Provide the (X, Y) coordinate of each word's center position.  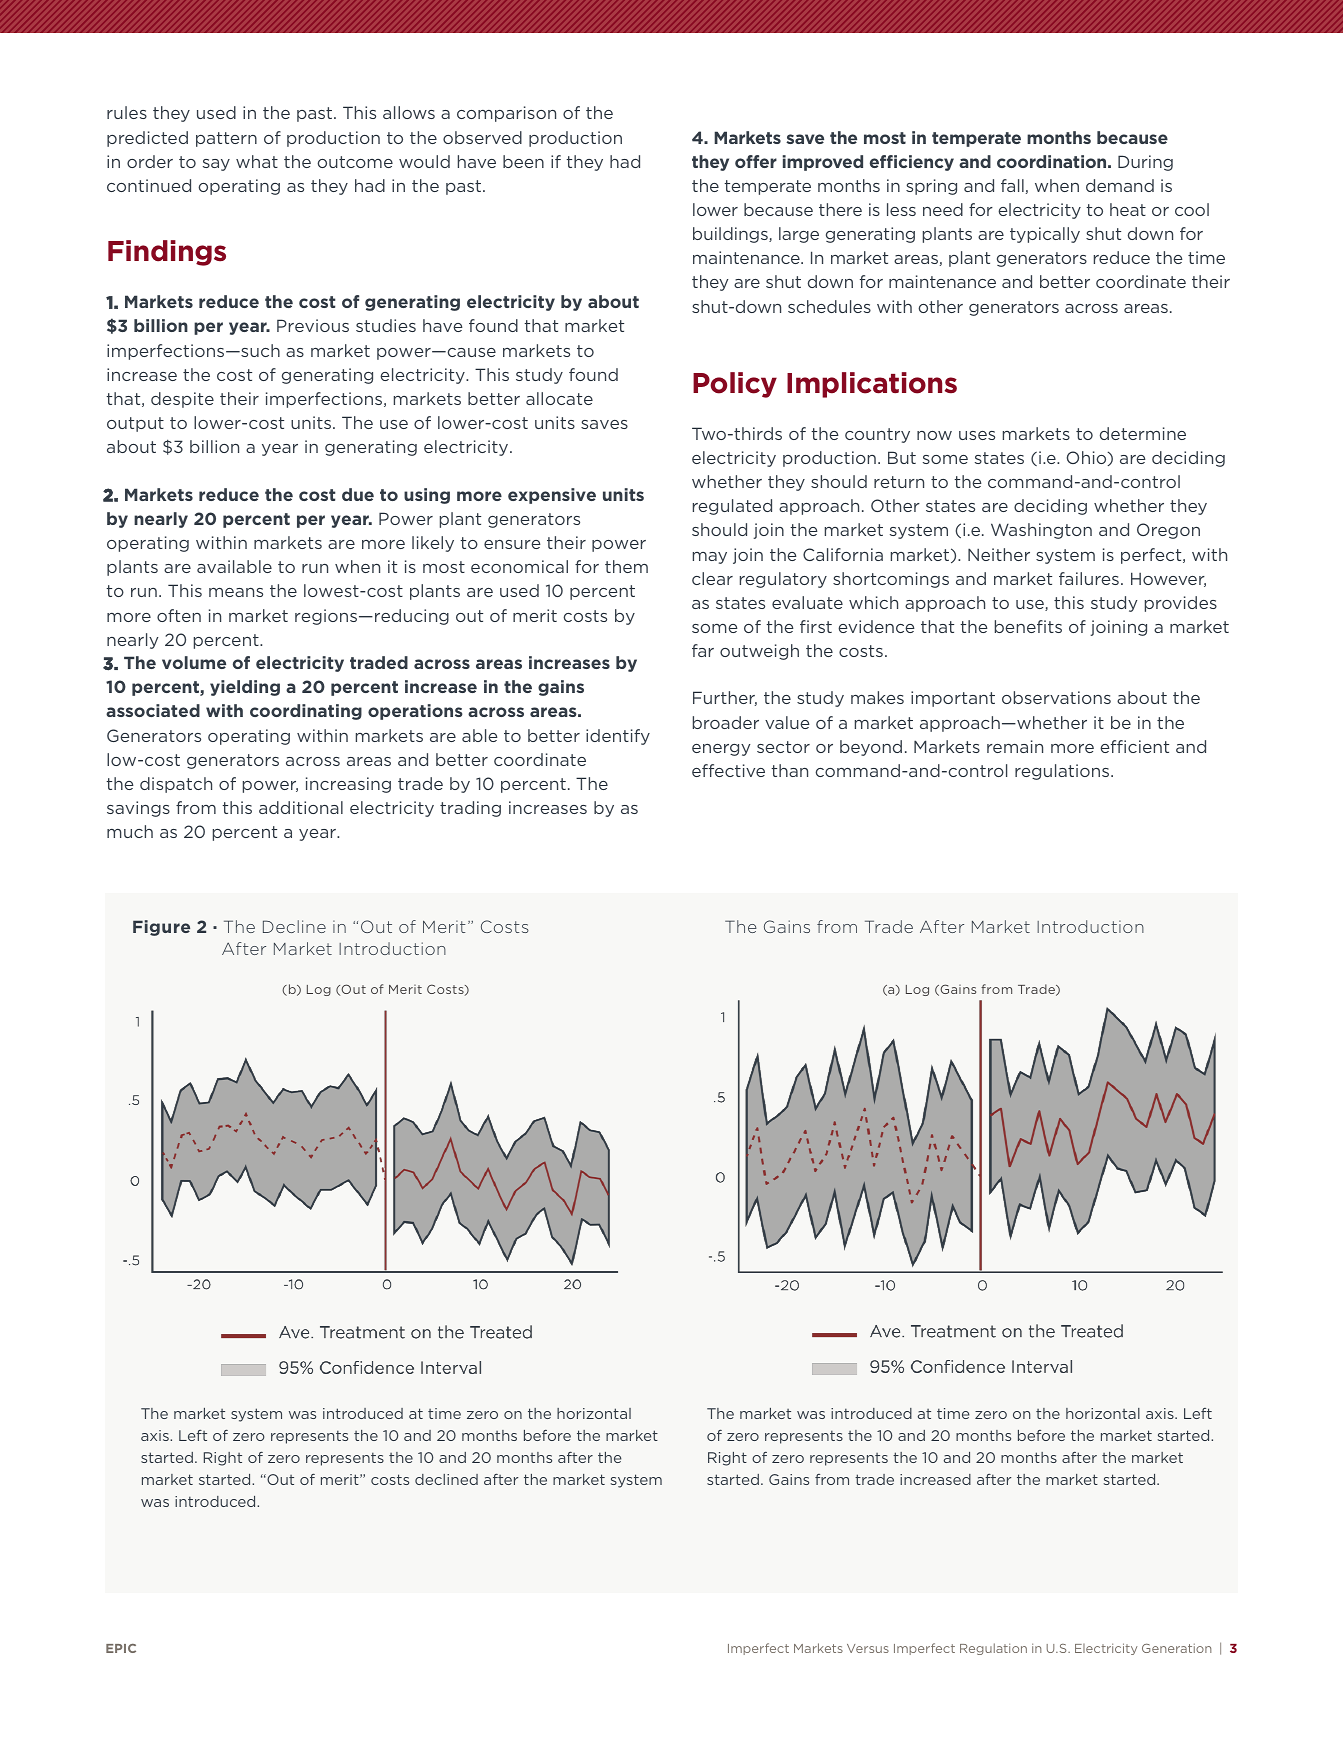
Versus (868, 1648)
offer (756, 161)
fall (1012, 185)
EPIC (121, 1648)
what (257, 161)
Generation (1176, 1648)
